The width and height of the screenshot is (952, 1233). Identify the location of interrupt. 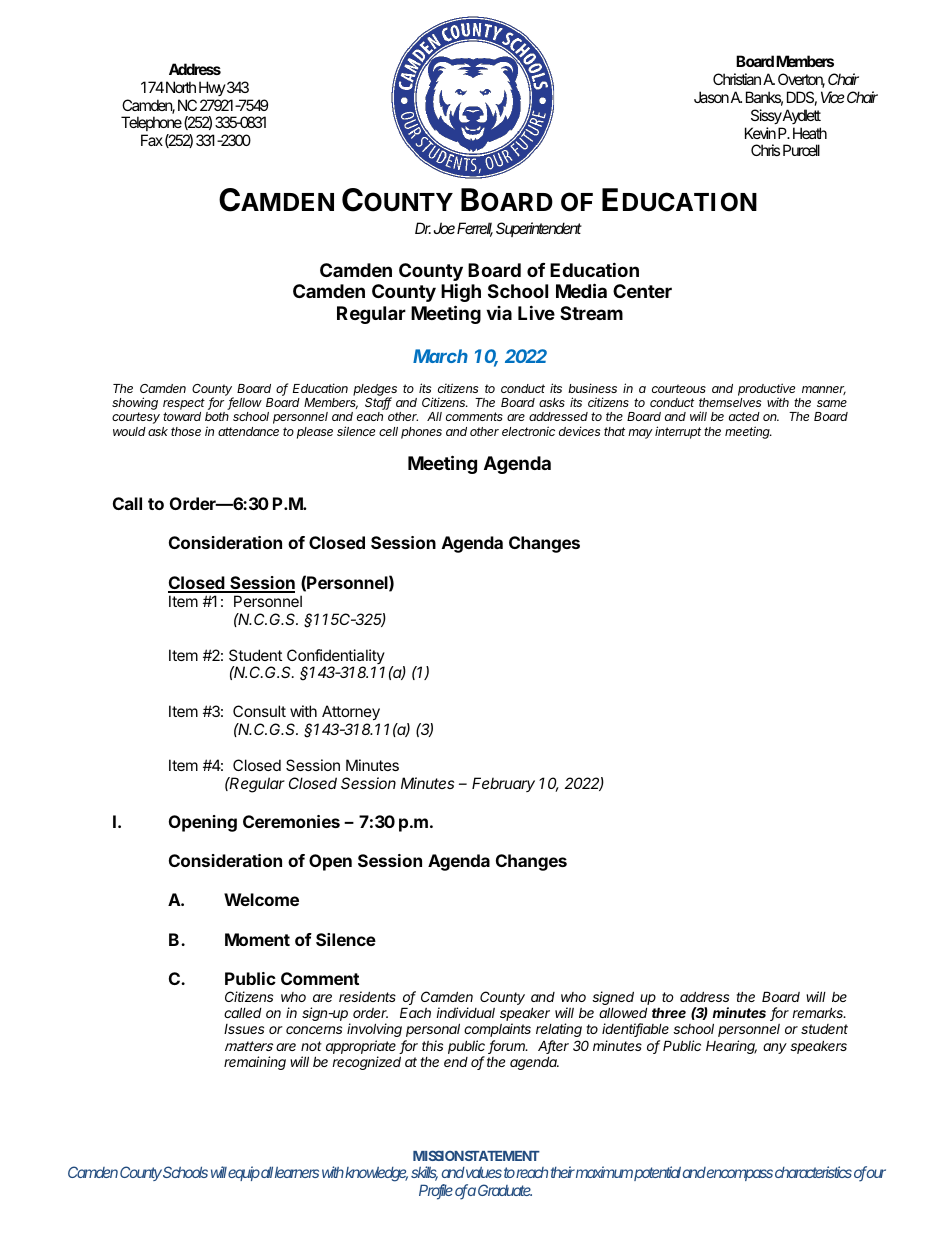
(678, 432).
